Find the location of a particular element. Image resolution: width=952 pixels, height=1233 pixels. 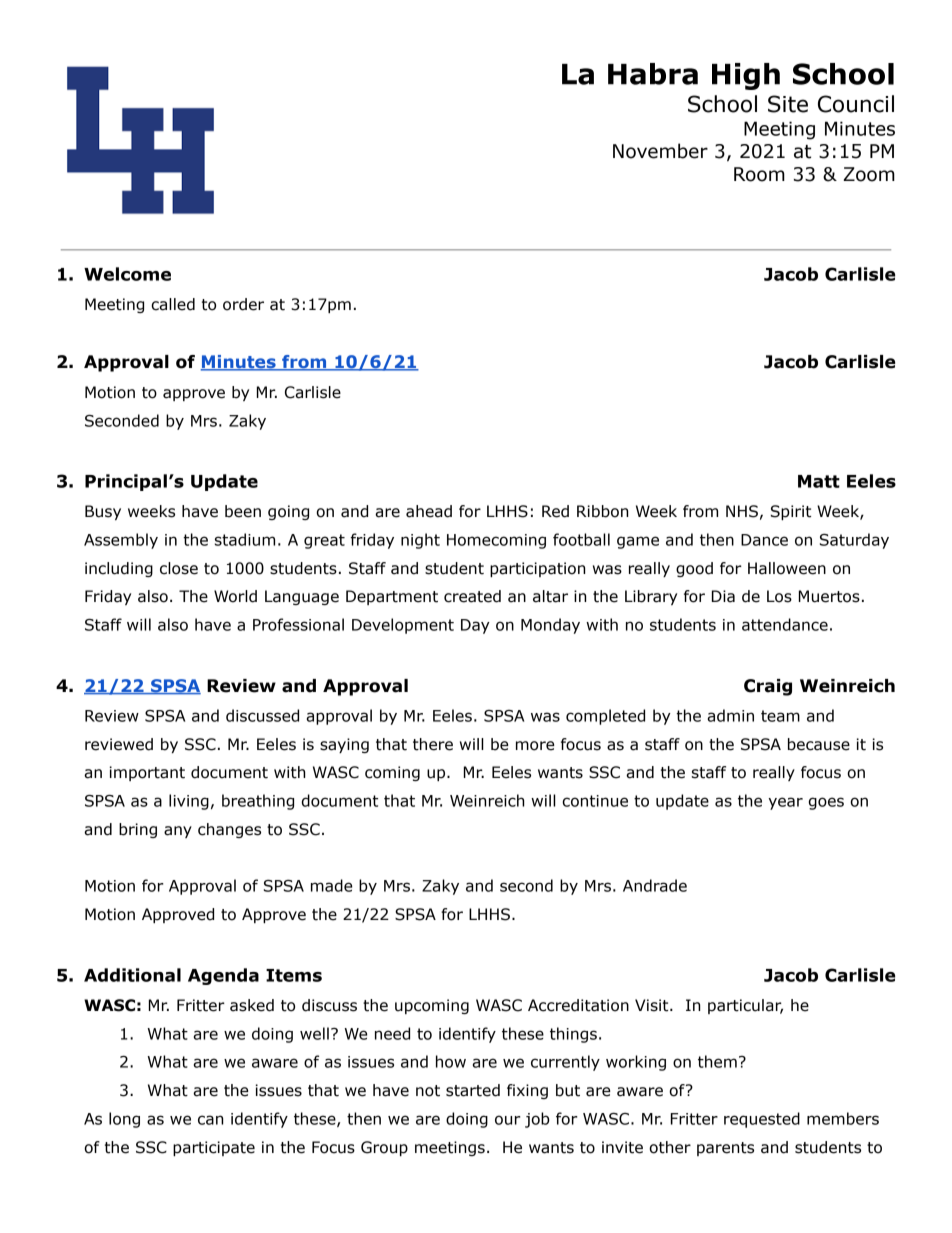

World is located at coordinates (235, 596).
